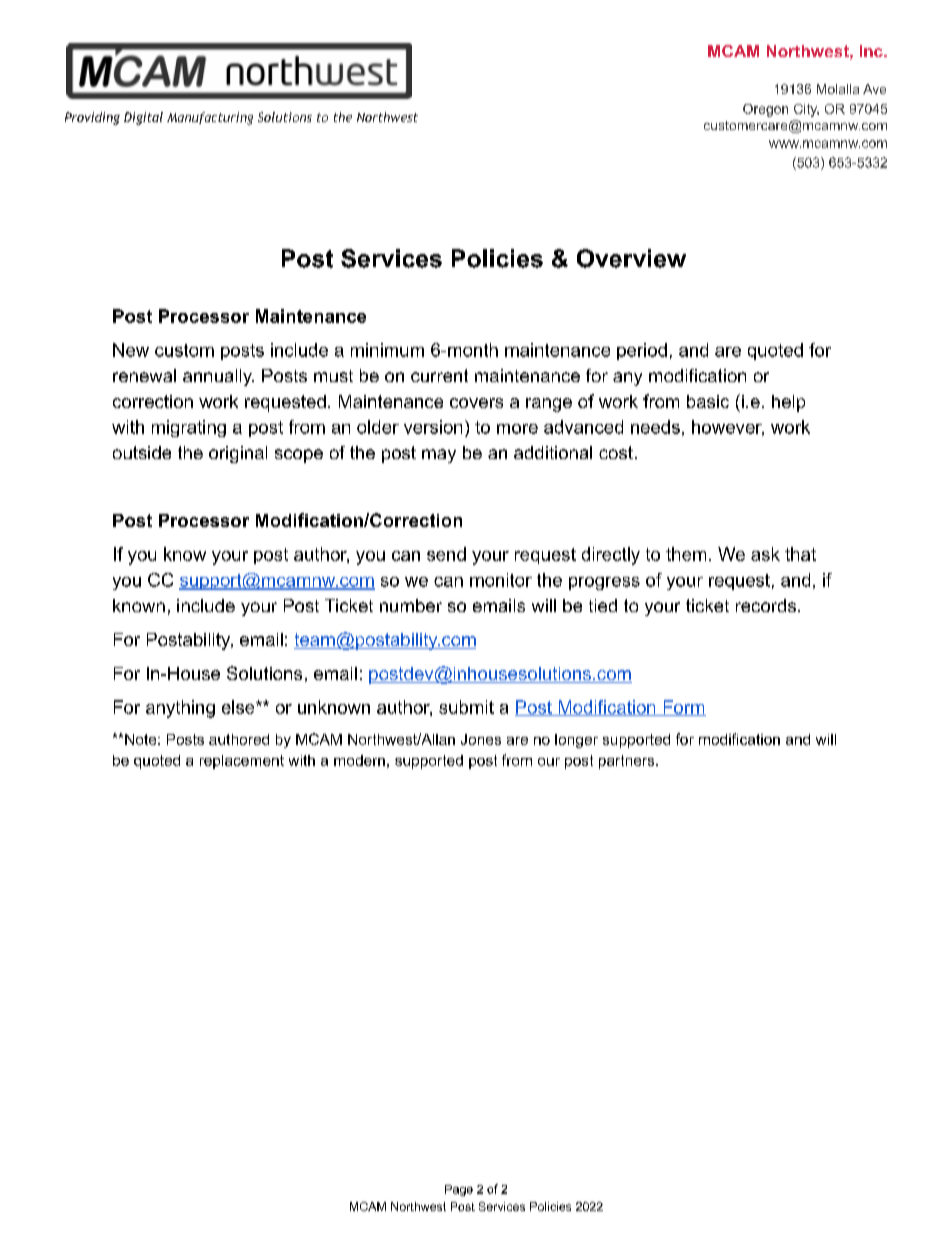  I want to click on monitor, so click(501, 580).
